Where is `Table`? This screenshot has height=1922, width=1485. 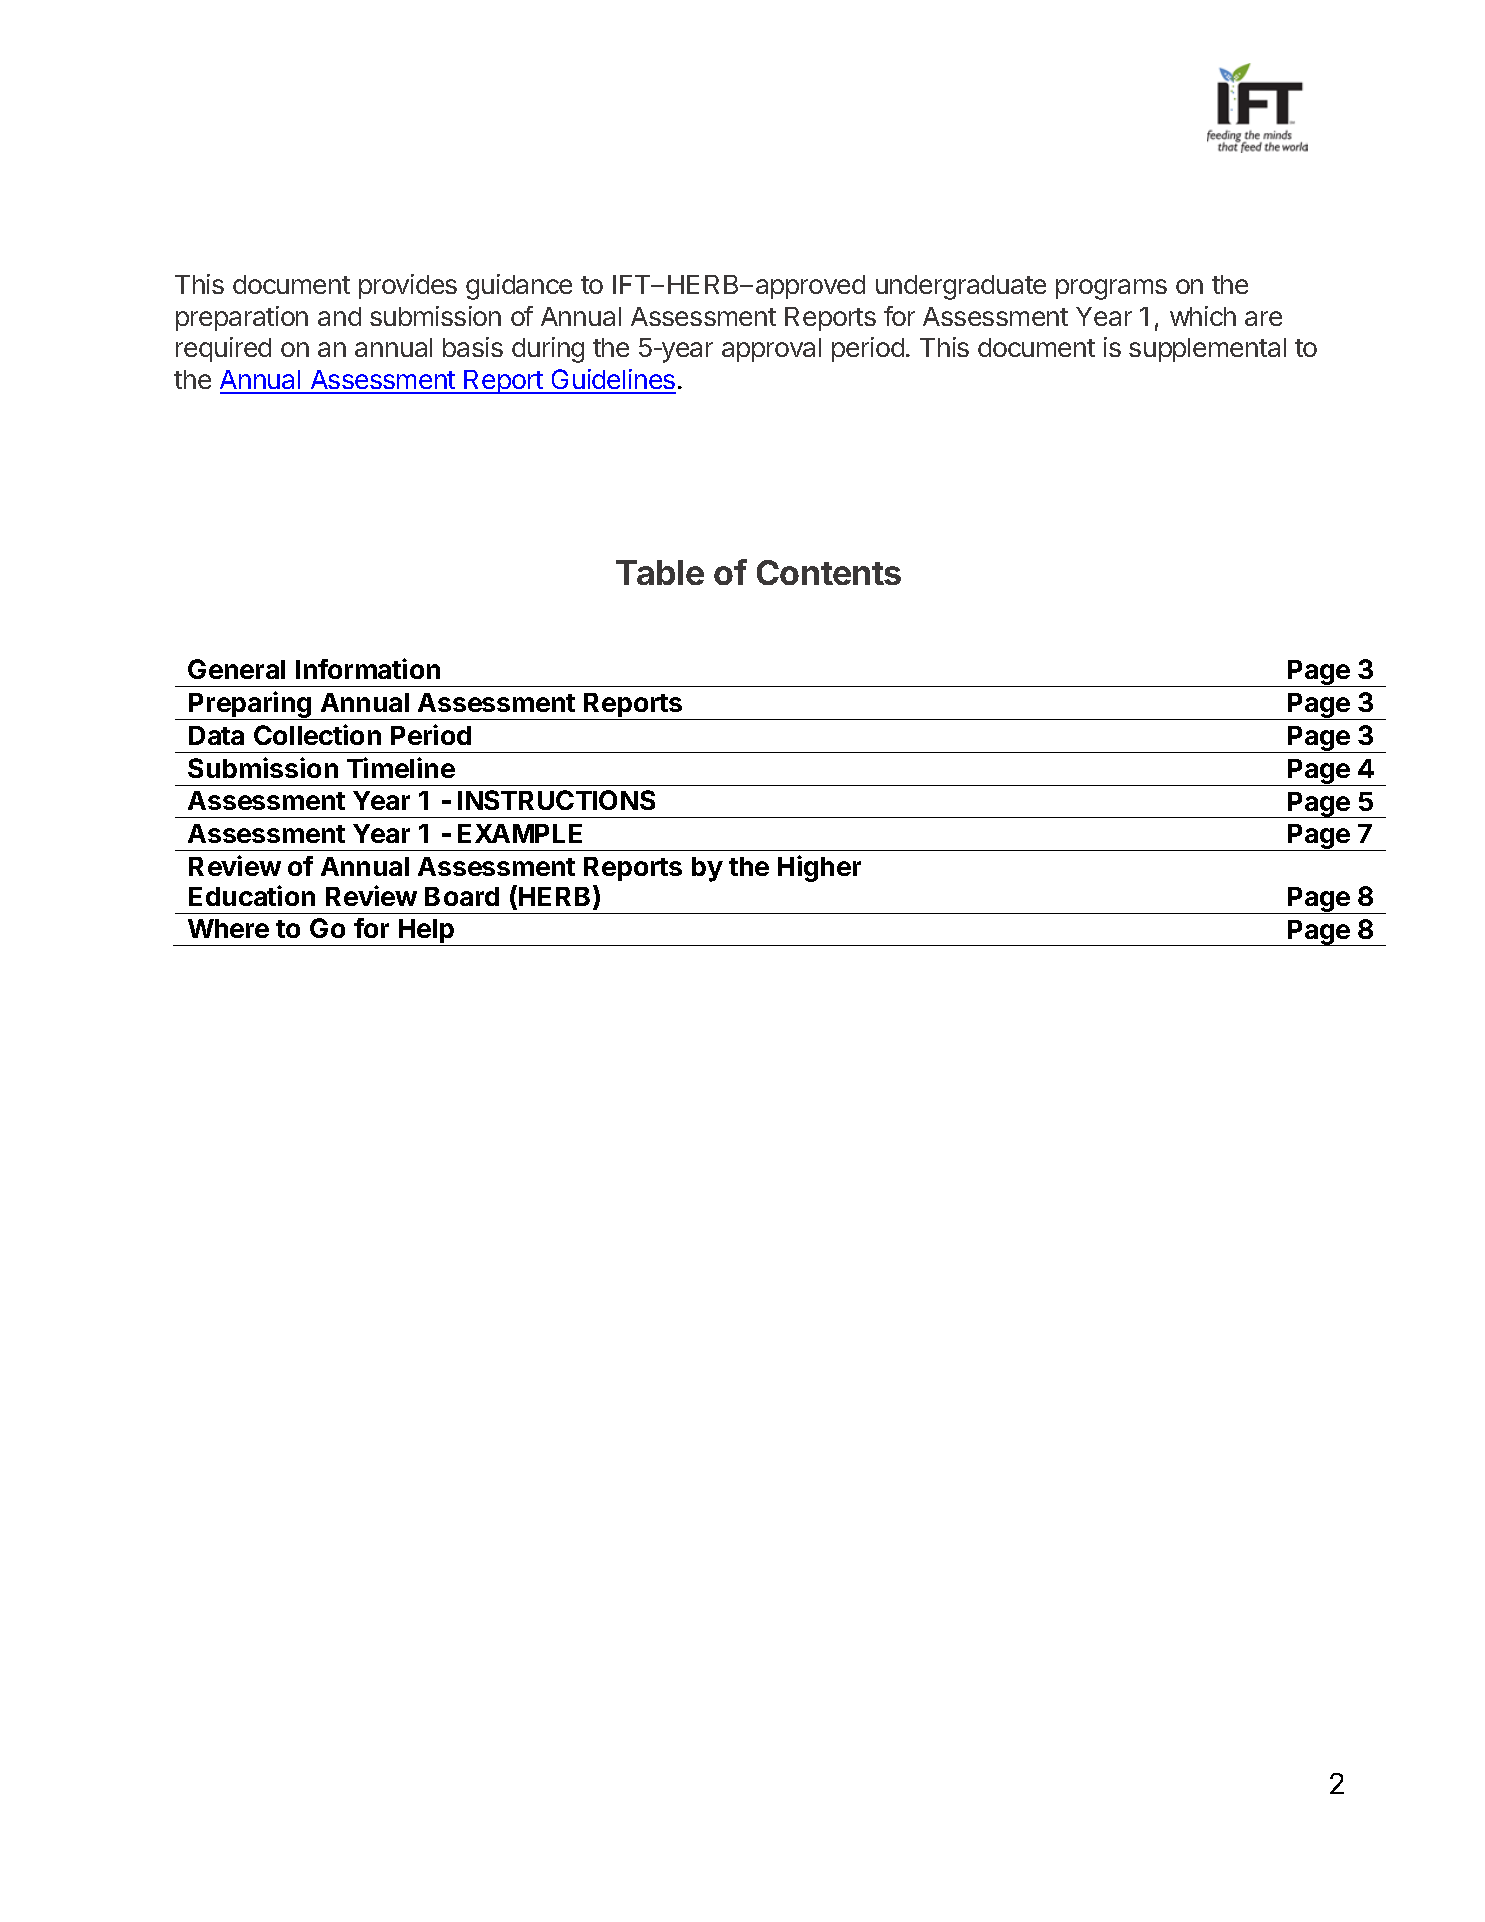
Table is located at coordinates (660, 572).
